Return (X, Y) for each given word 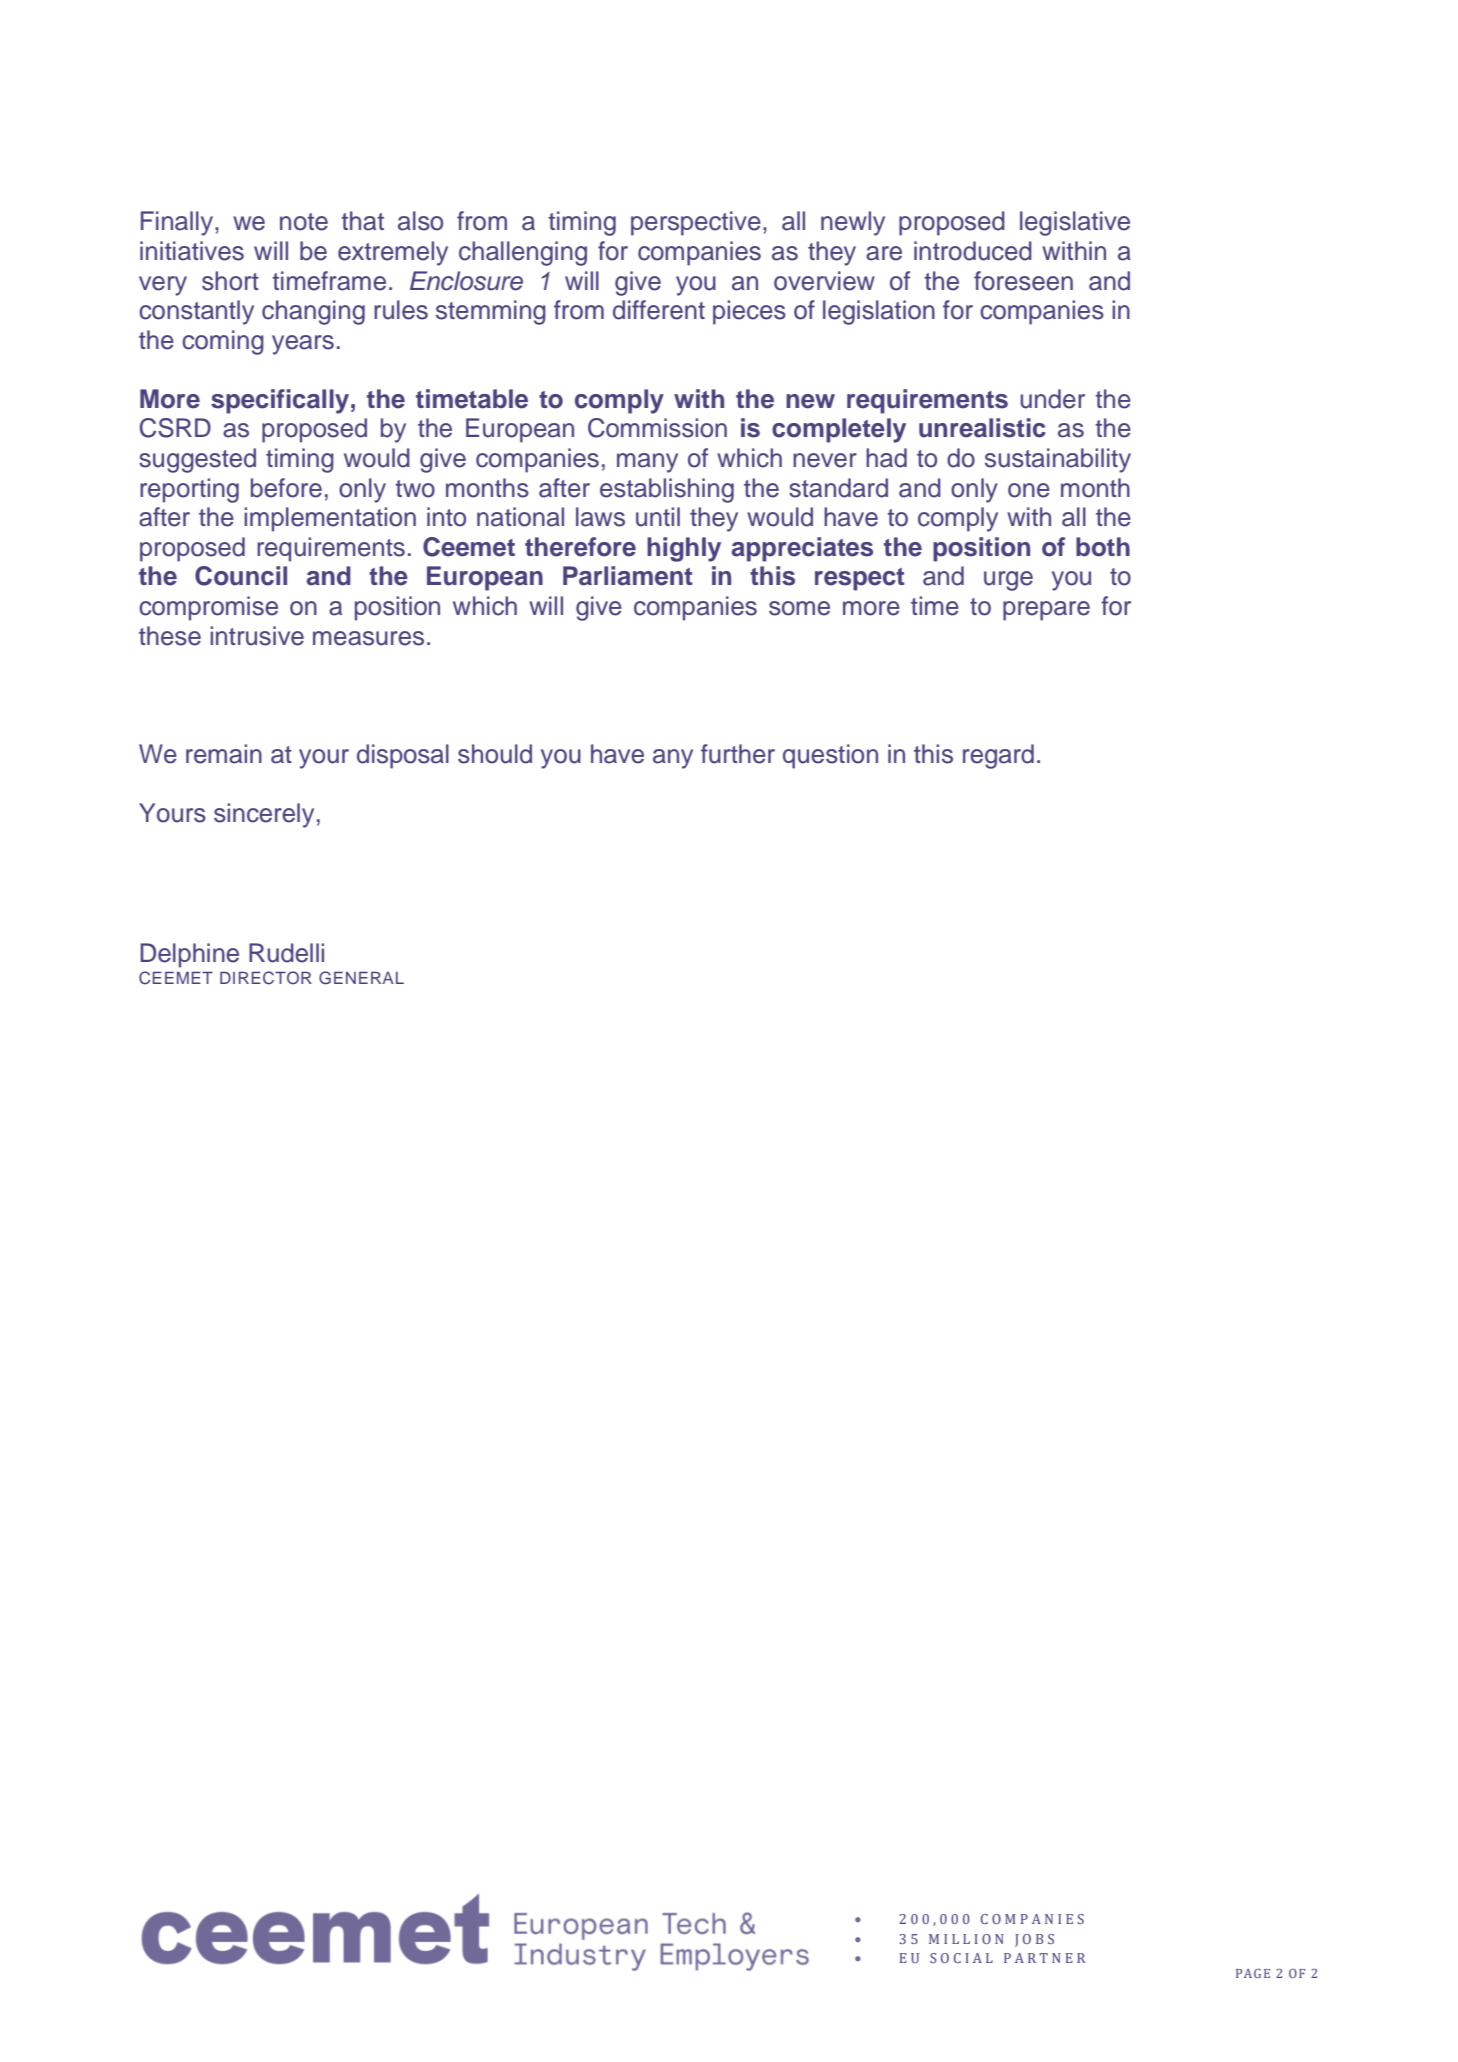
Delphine (189, 955)
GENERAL (361, 978)
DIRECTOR (266, 978)
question (830, 756)
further (738, 754)
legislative (1075, 223)
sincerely (264, 815)
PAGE (1253, 1973)
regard (998, 756)
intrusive (257, 636)
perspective (696, 223)
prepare (1046, 611)
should (495, 754)
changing (313, 312)
